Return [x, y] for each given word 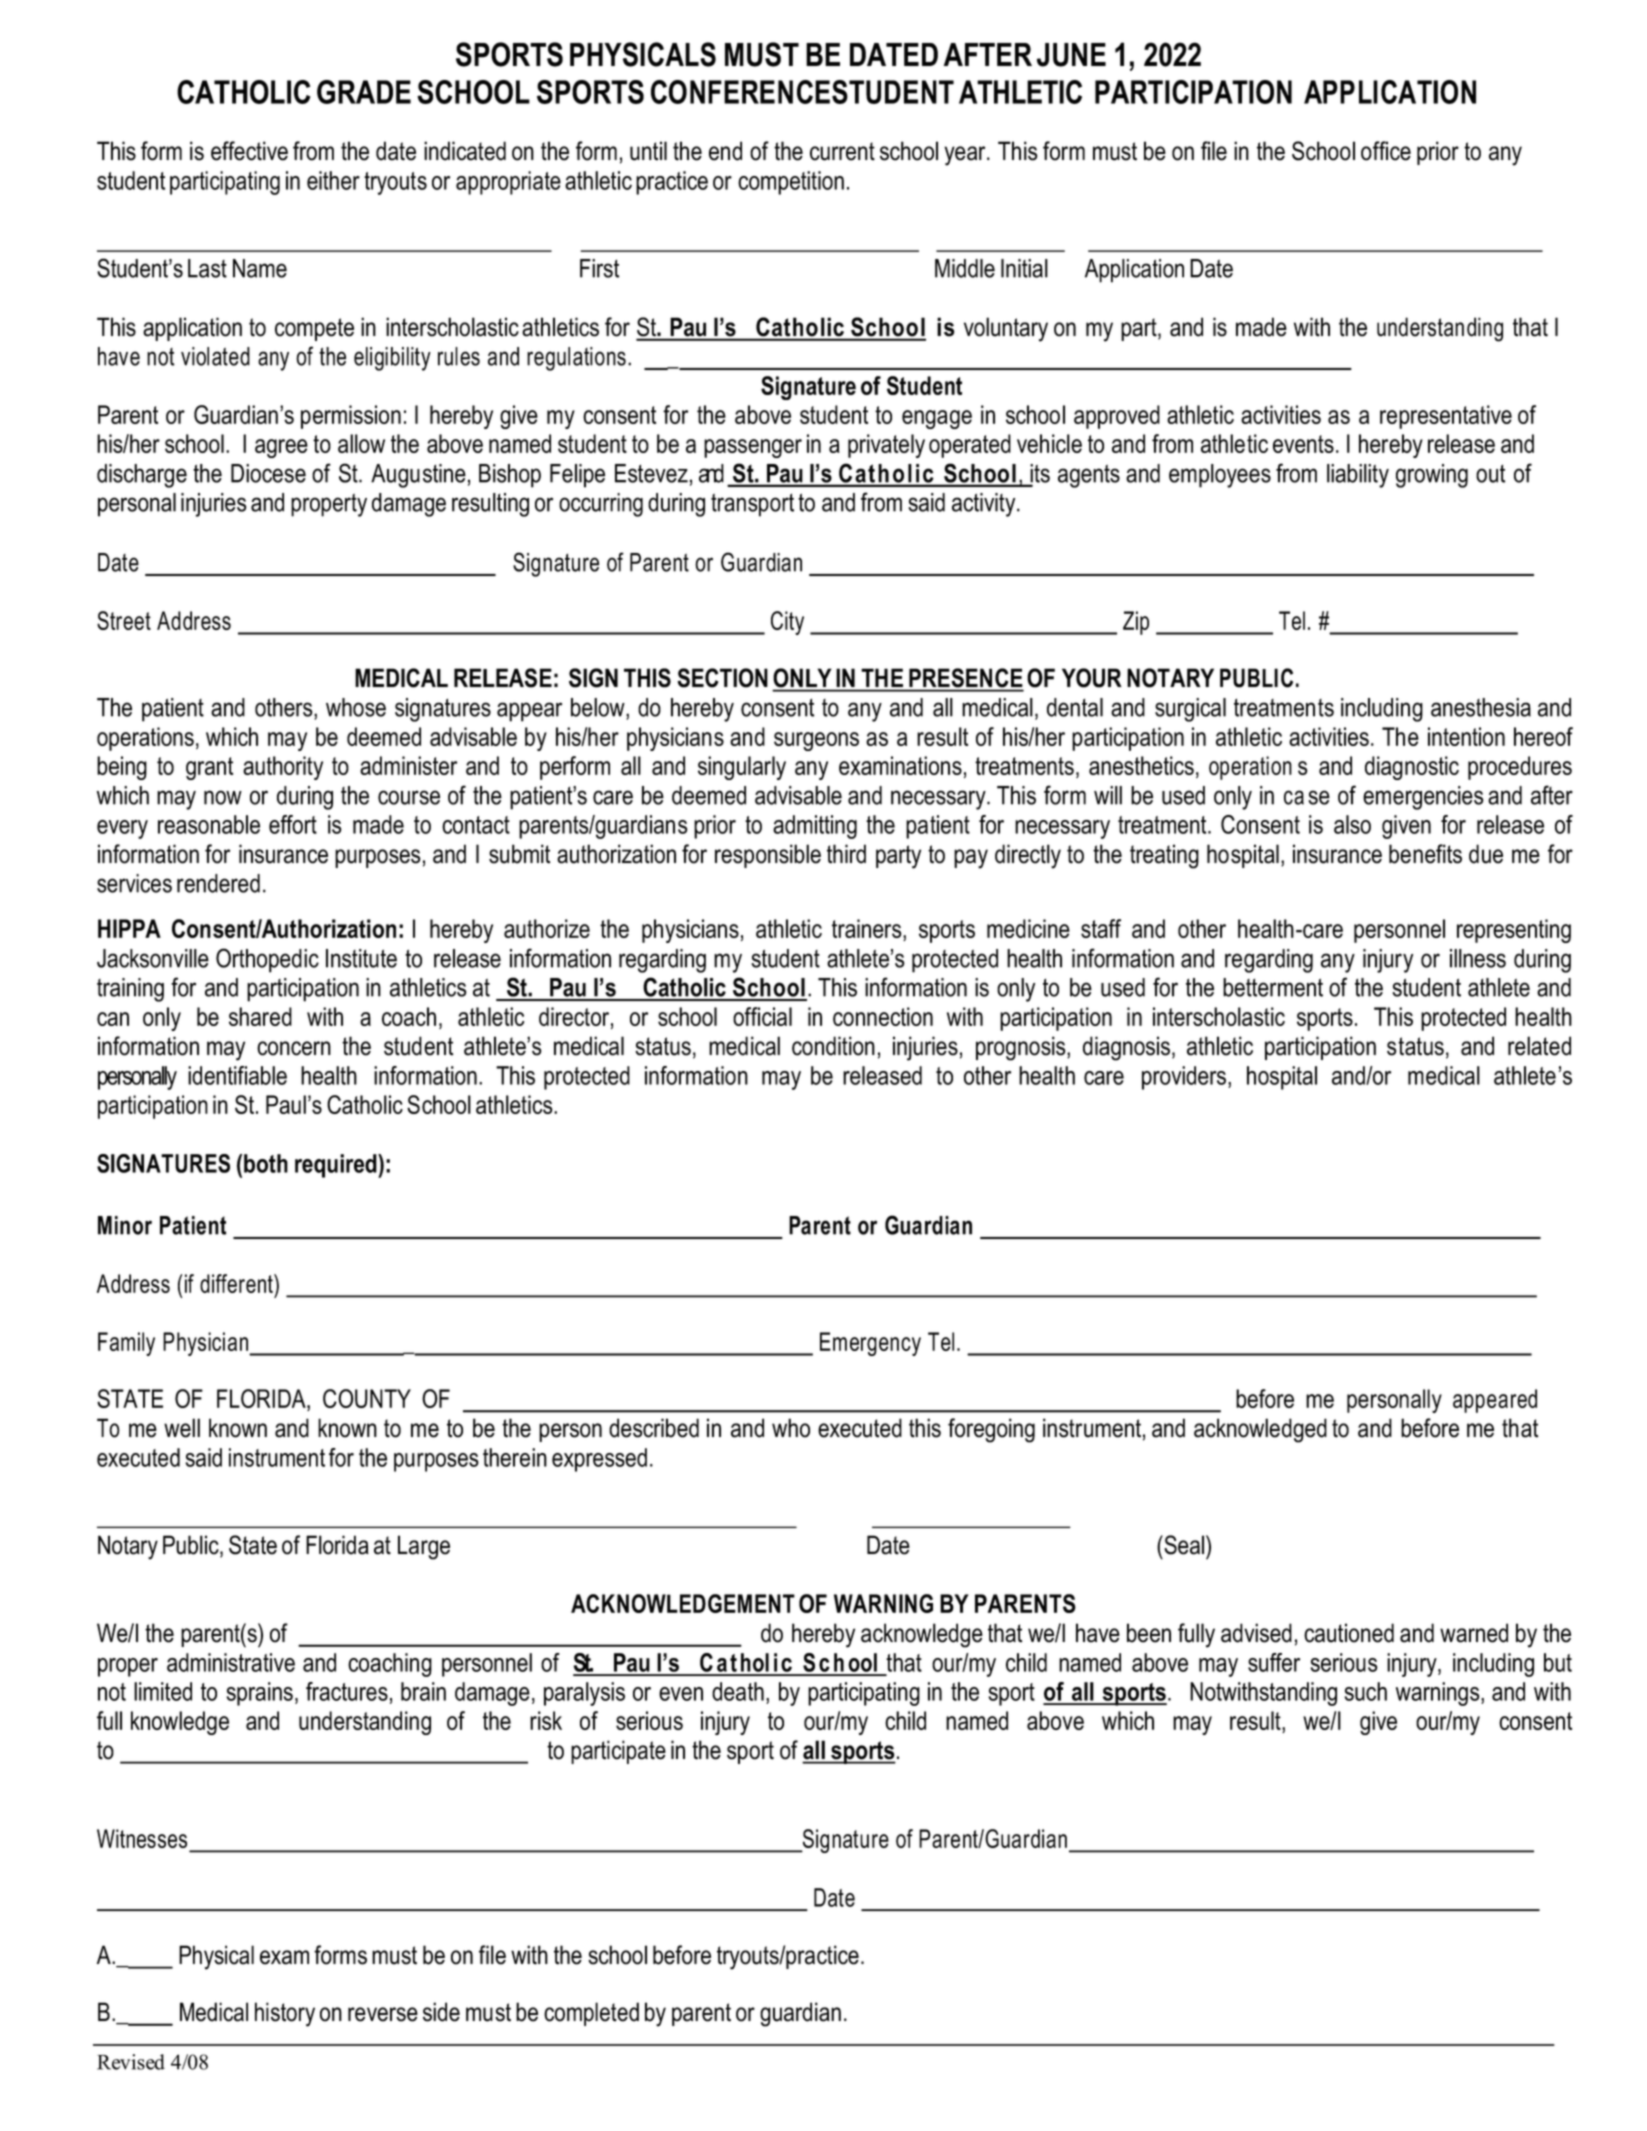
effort [293, 824]
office [1386, 151]
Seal [1184, 1545]
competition [791, 183]
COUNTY [367, 1398]
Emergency [870, 1344]
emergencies [1423, 798]
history [285, 2014]
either [333, 180]
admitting [815, 827]
